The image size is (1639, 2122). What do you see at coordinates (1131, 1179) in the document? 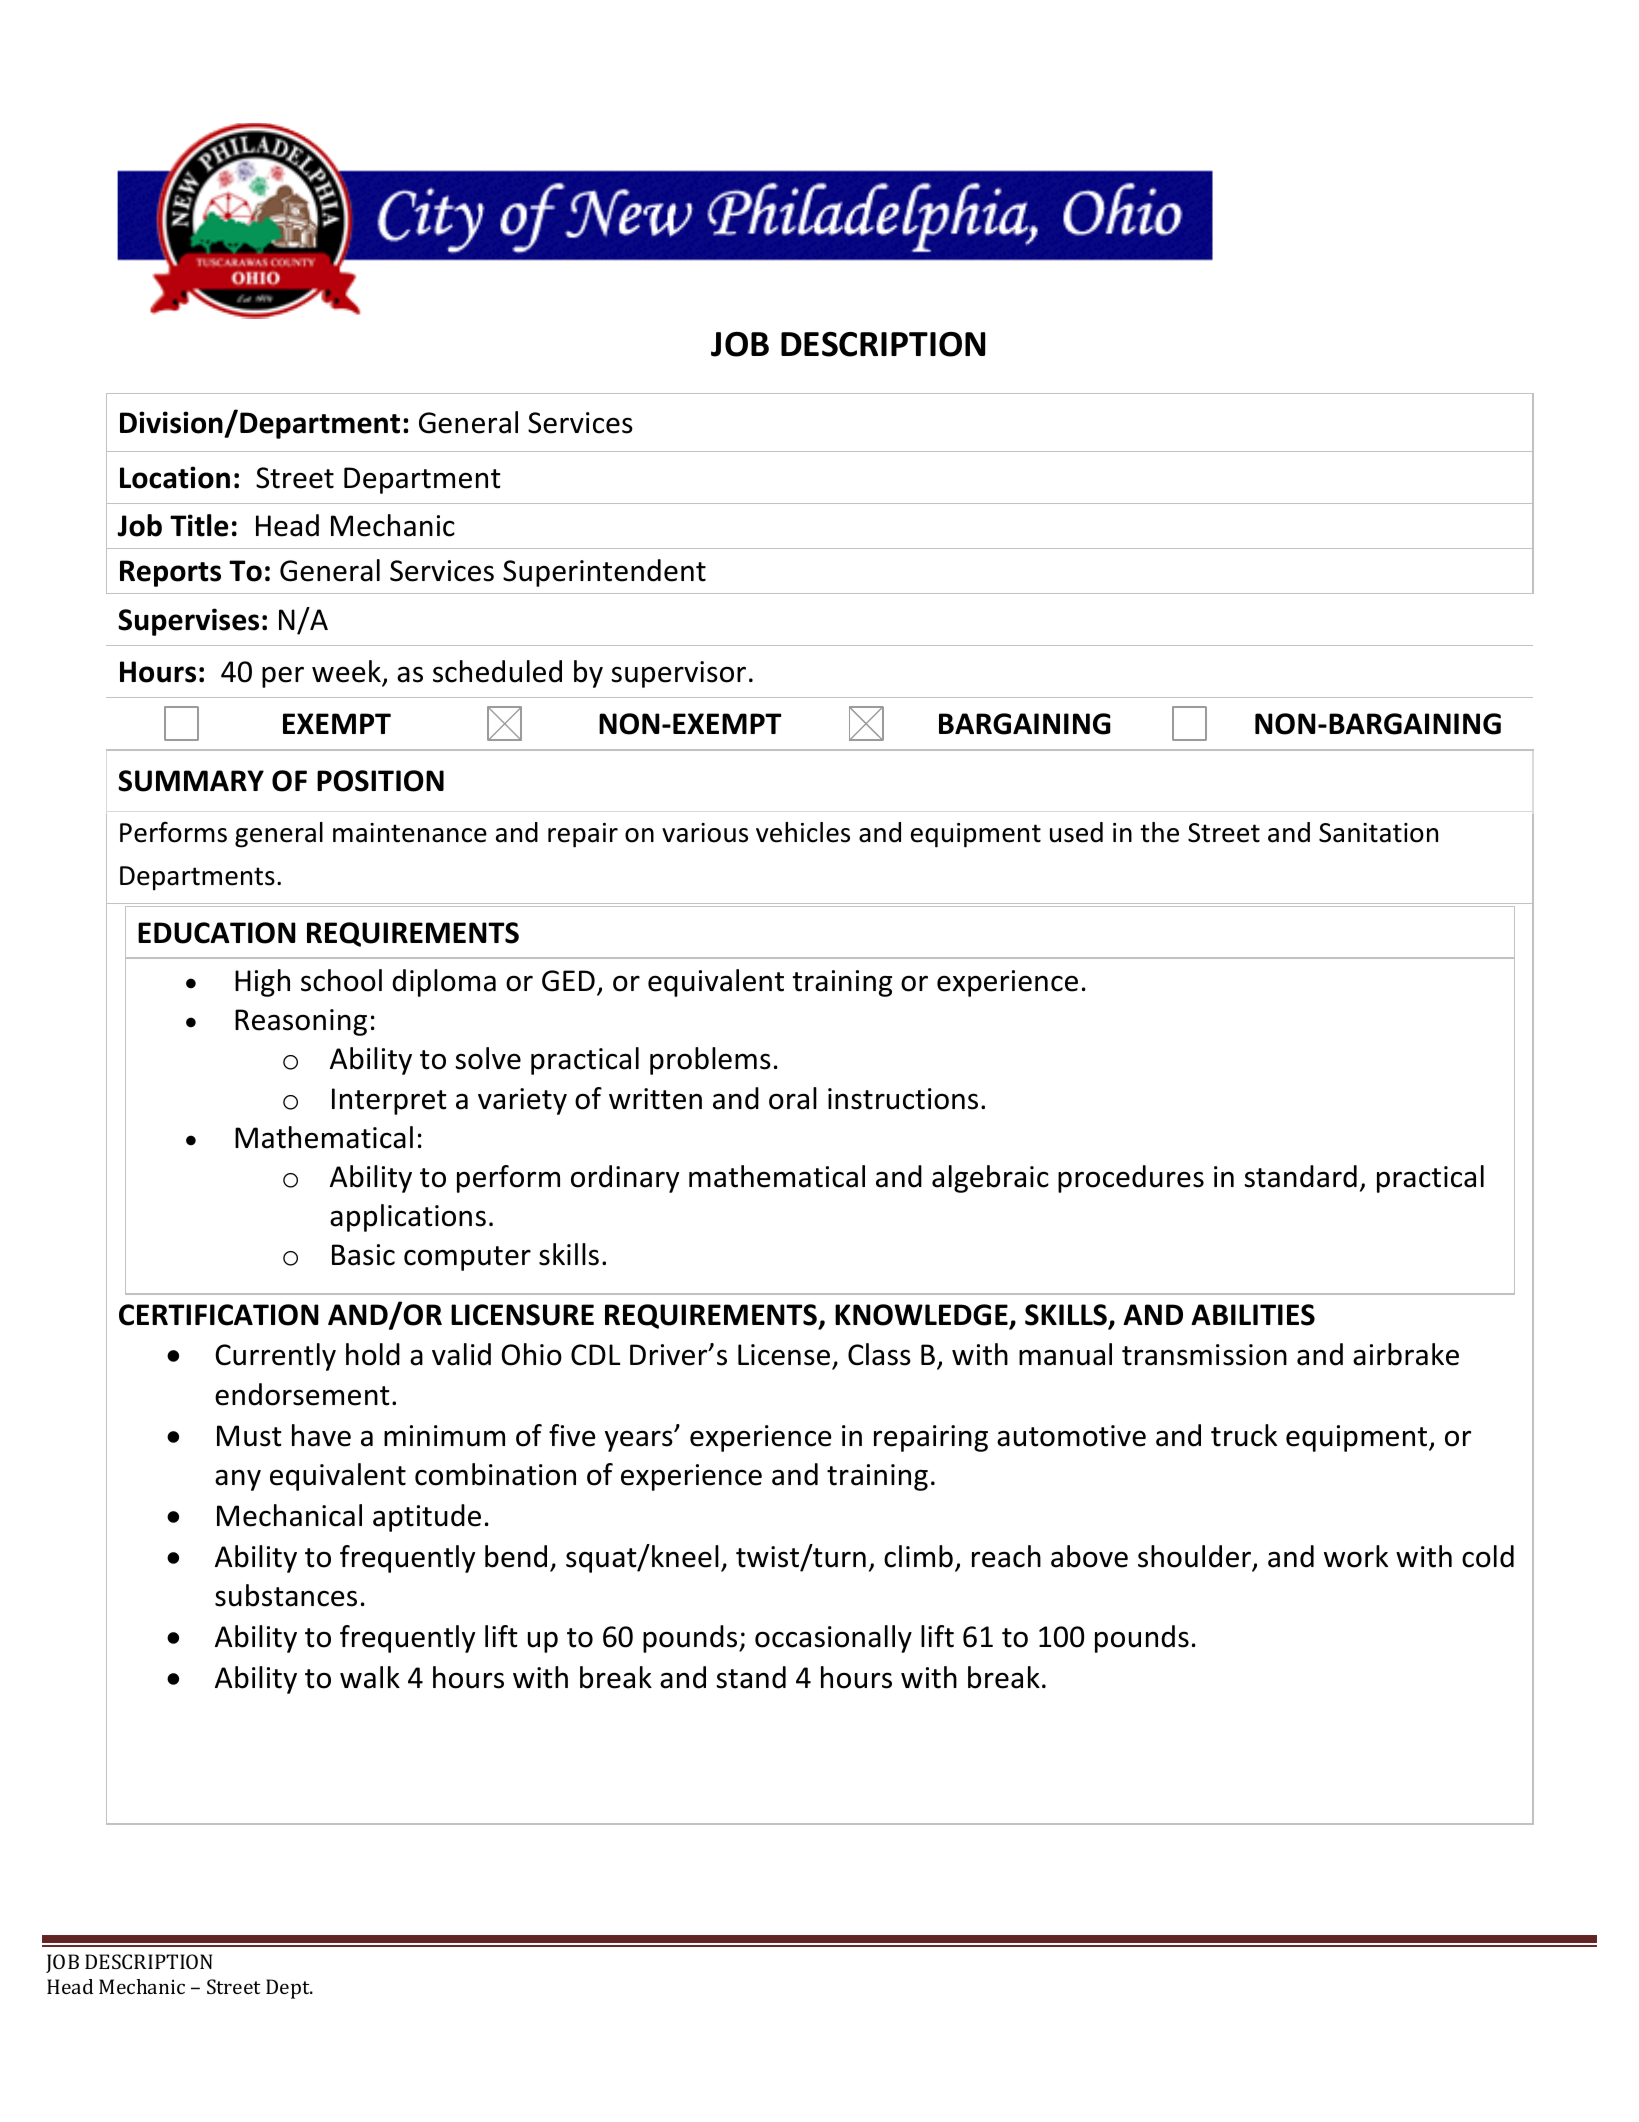
I see `procedures` at bounding box center [1131, 1179].
